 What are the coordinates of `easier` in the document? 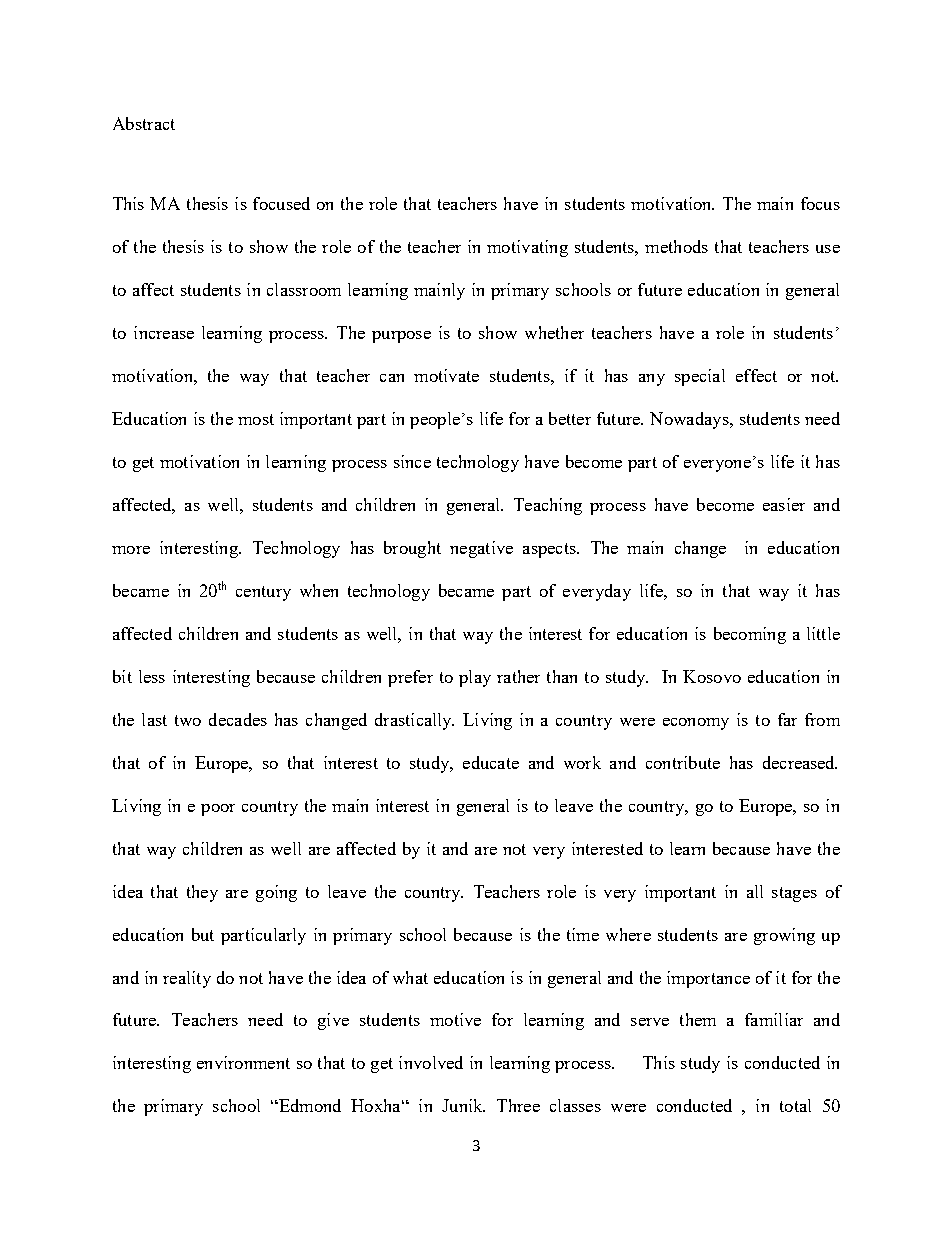 It's located at (784, 504).
